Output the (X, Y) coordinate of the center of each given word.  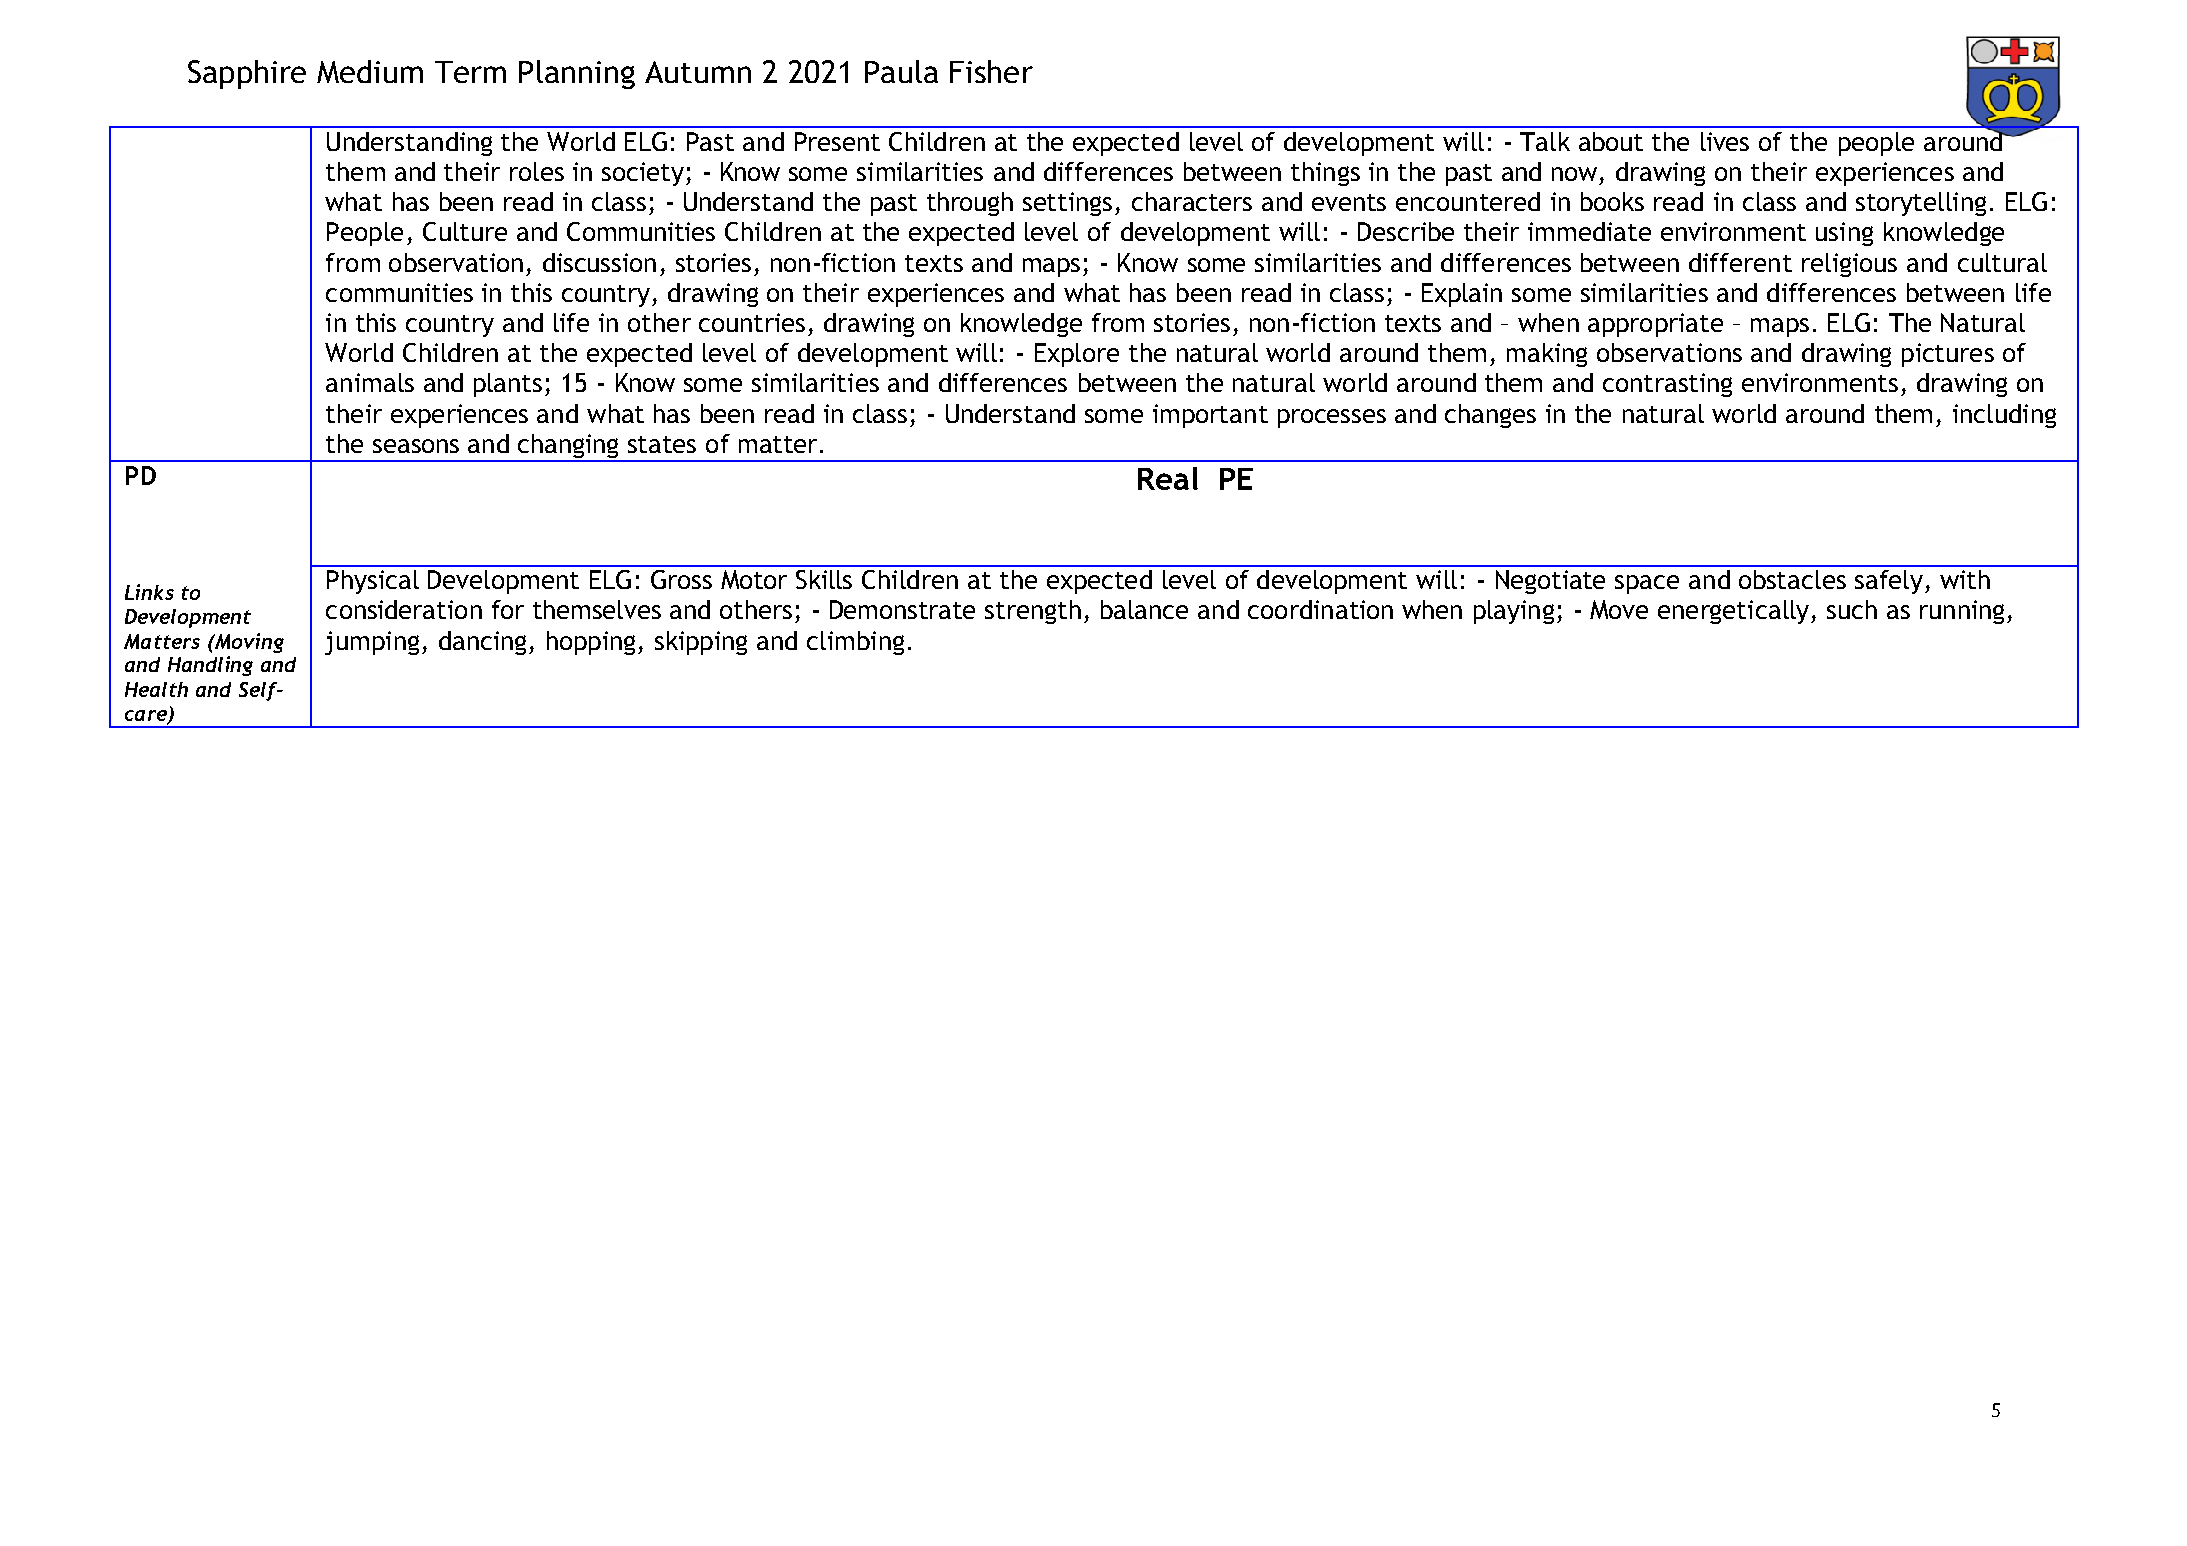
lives (1725, 141)
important (1210, 416)
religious (1849, 265)
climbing (855, 643)
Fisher (991, 71)
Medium (370, 71)
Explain (1462, 295)
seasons (416, 446)
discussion (599, 262)
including (2004, 416)
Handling (210, 666)
